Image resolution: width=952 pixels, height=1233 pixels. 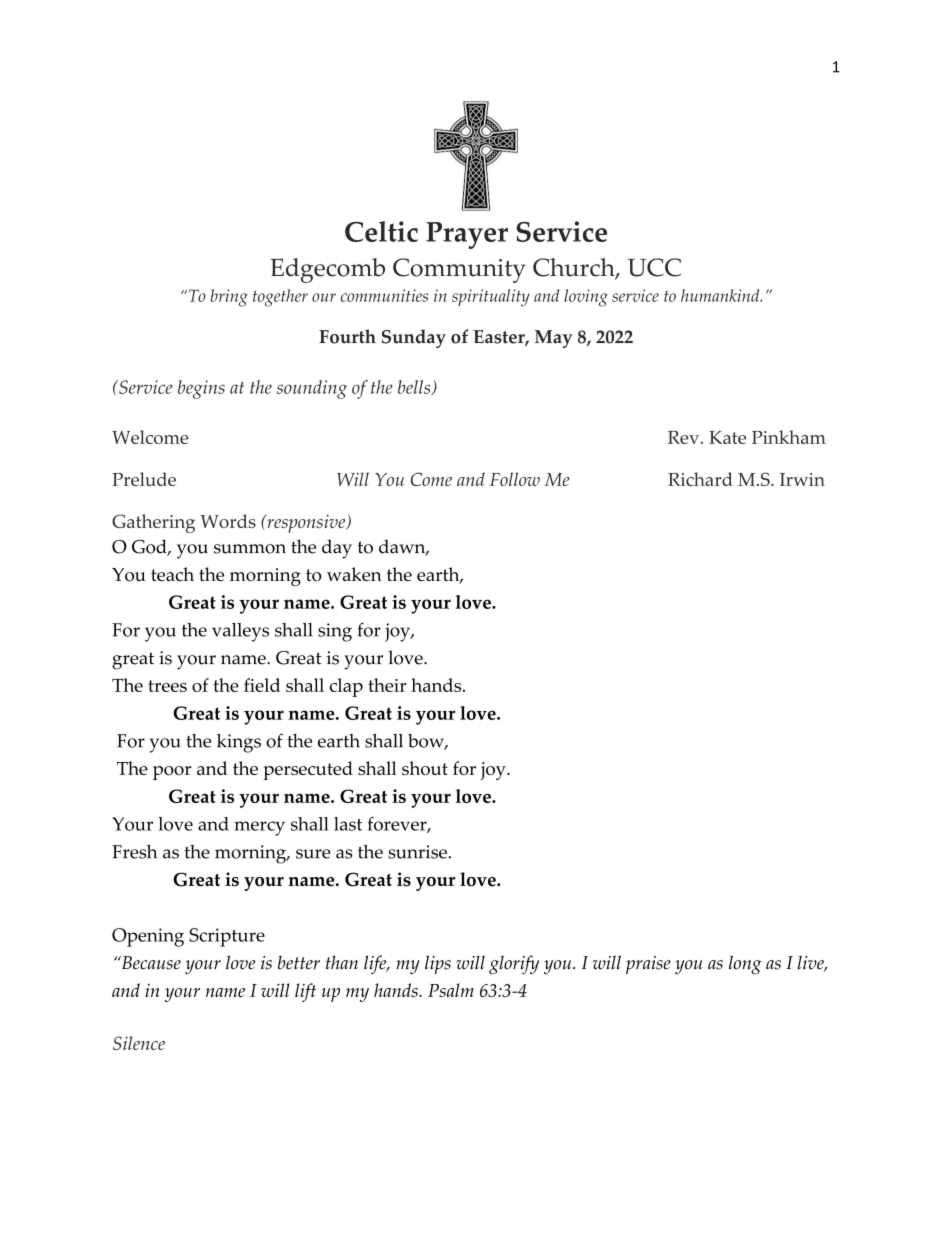 I want to click on Richard, so click(x=700, y=479).
